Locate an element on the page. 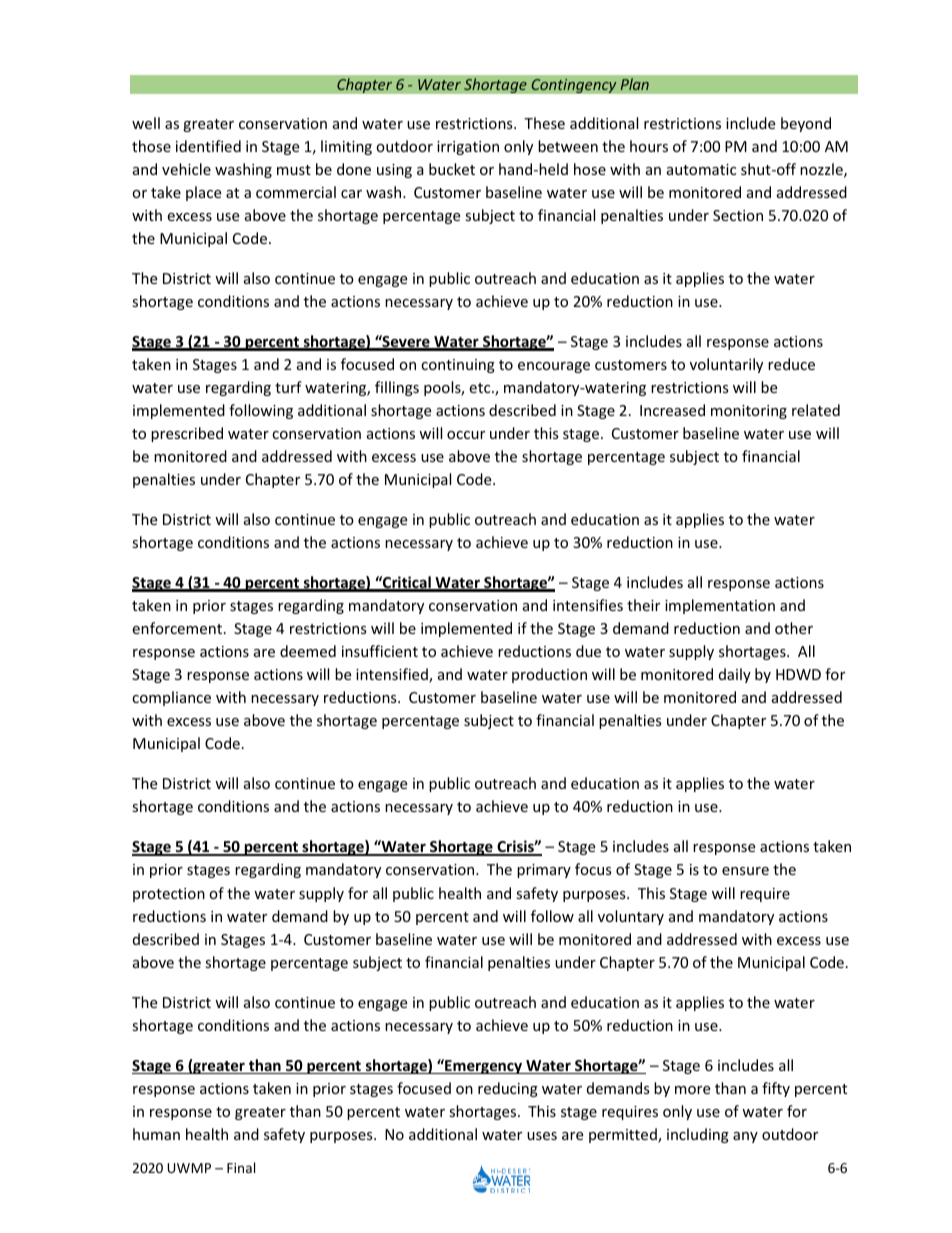 This document has width=952, height=1233. uses is located at coordinates (542, 1136).
